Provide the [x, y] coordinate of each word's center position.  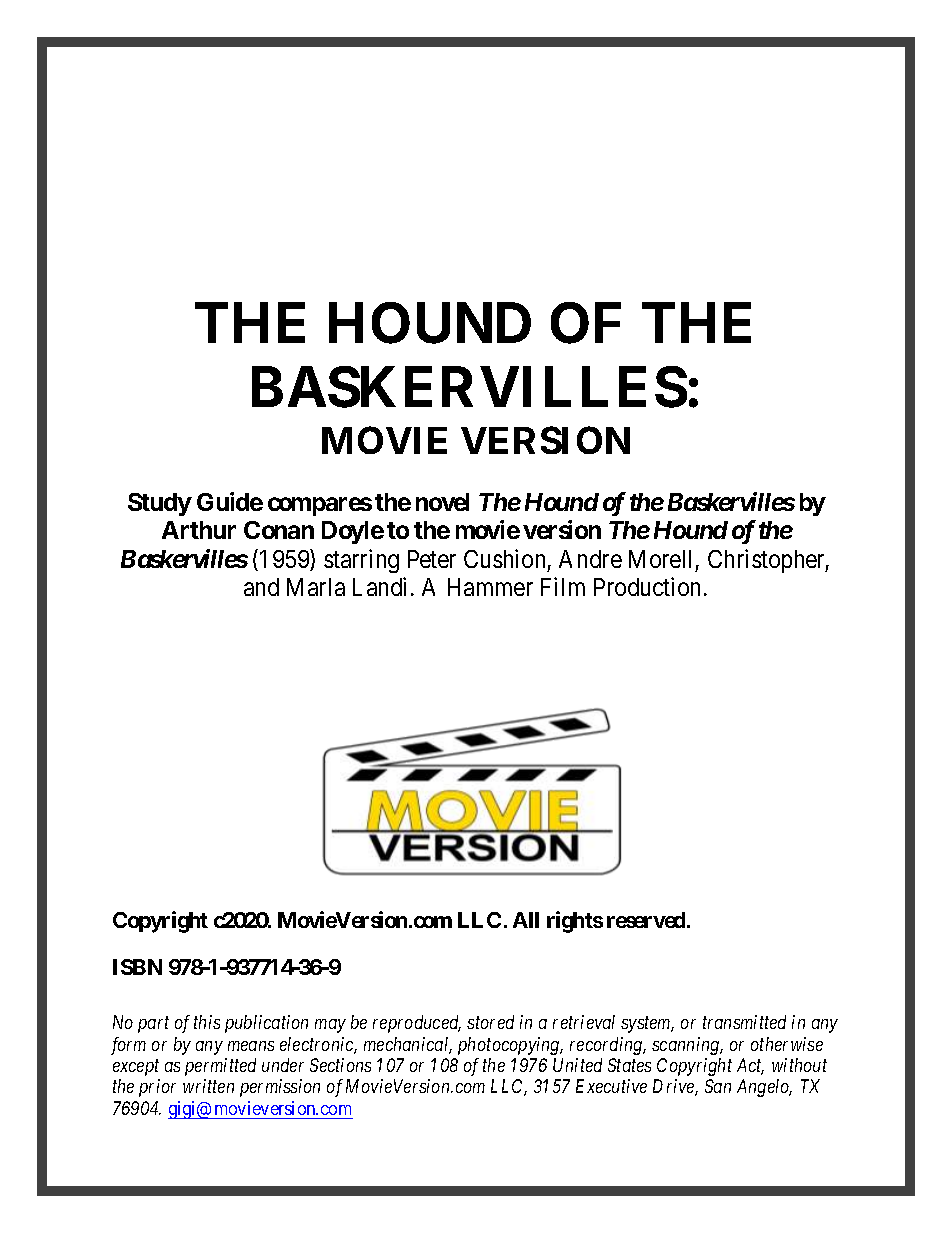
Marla [316, 587]
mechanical [408, 1045]
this [207, 1022]
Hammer [490, 587]
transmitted [744, 1022]
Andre [590, 559]
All [526, 920]
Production [647, 586]
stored [490, 1022]
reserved [647, 920]
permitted [220, 1067]
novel [442, 502]
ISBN [137, 967]
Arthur [199, 530]
